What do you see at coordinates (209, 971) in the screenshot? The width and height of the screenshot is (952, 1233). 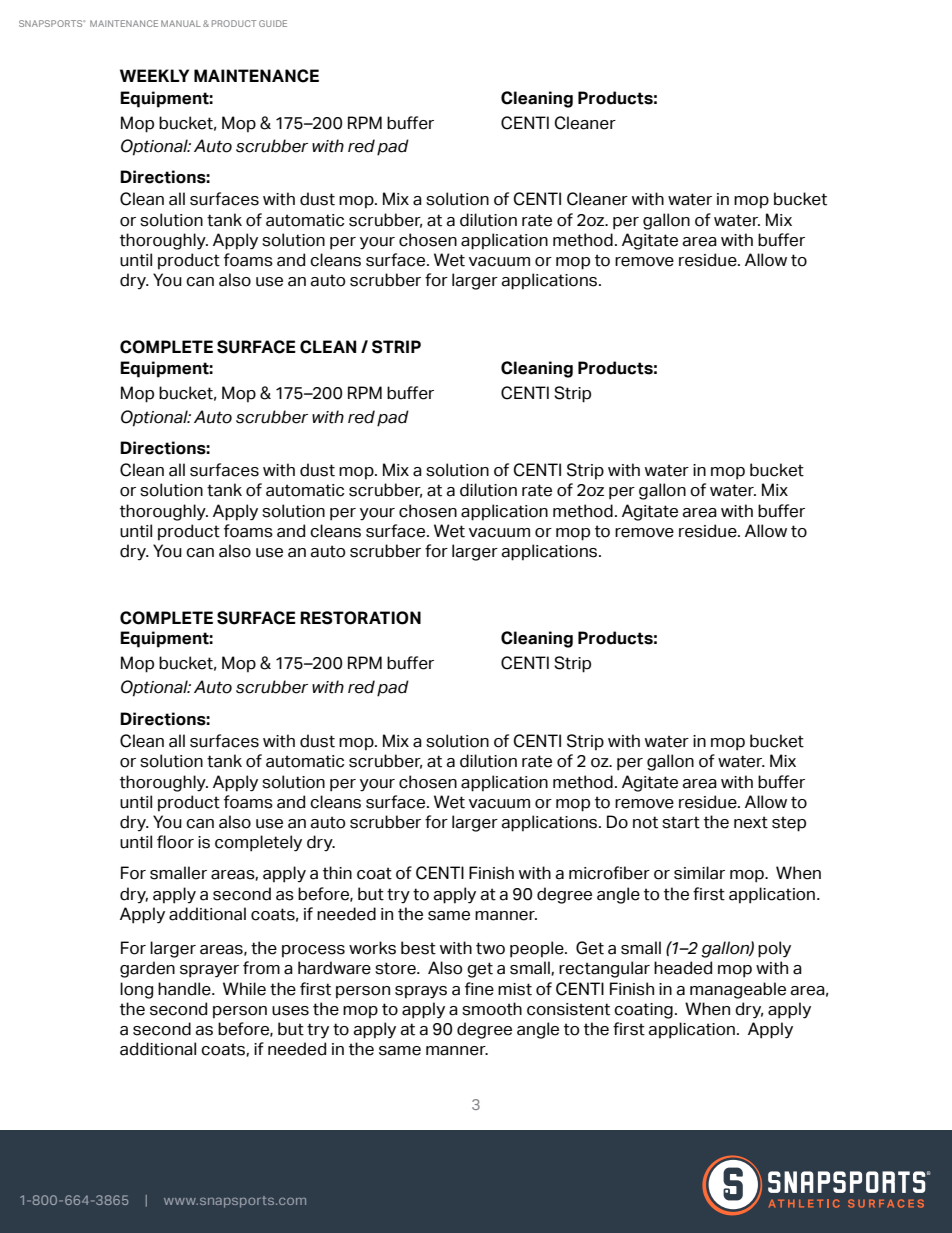 I see `sprayer` at bounding box center [209, 971].
